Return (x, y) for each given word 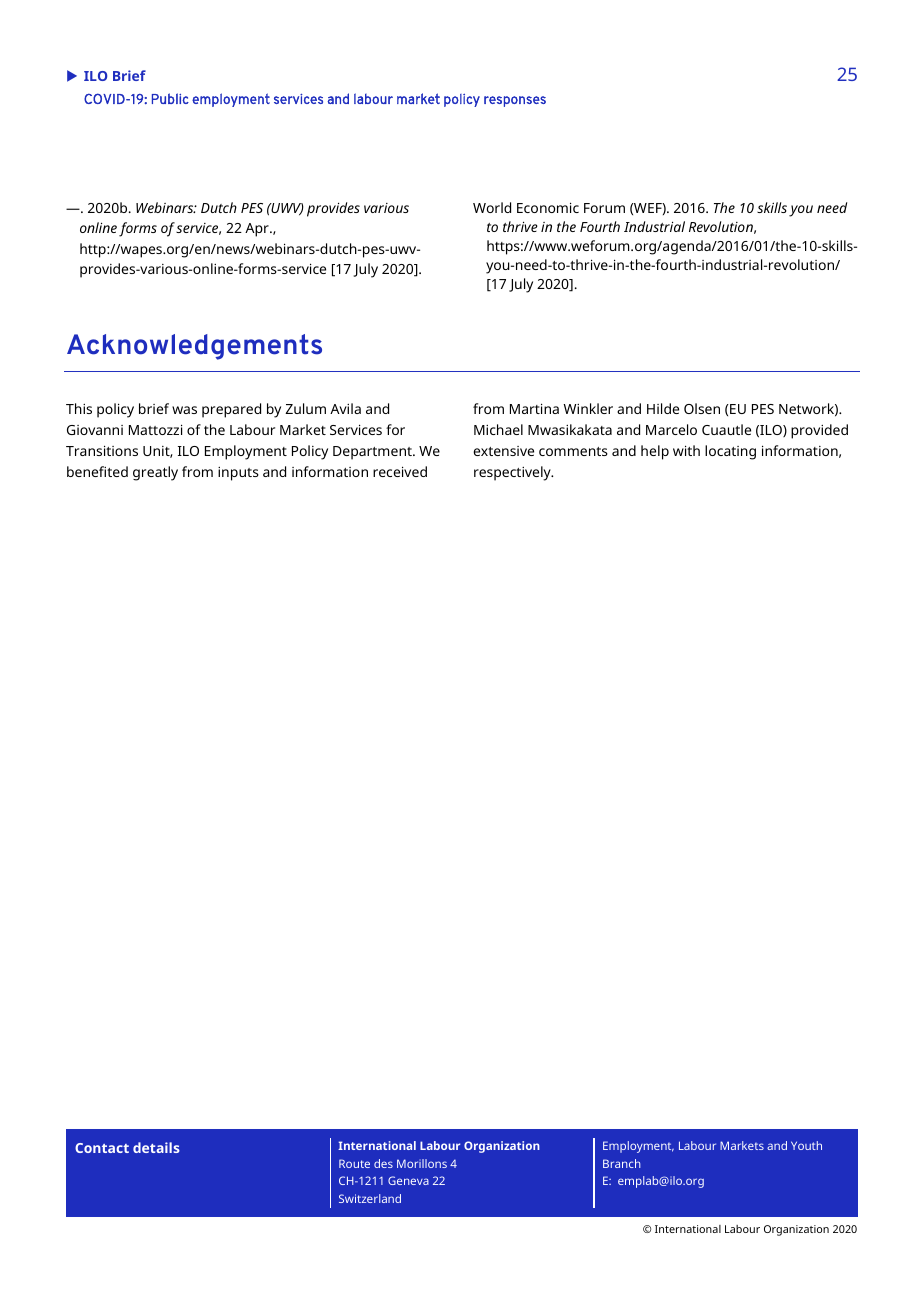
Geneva (408, 1180)
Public (170, 98)
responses (515, 101)
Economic (548, 207)
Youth (806, 1145)
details (156, 1147)
